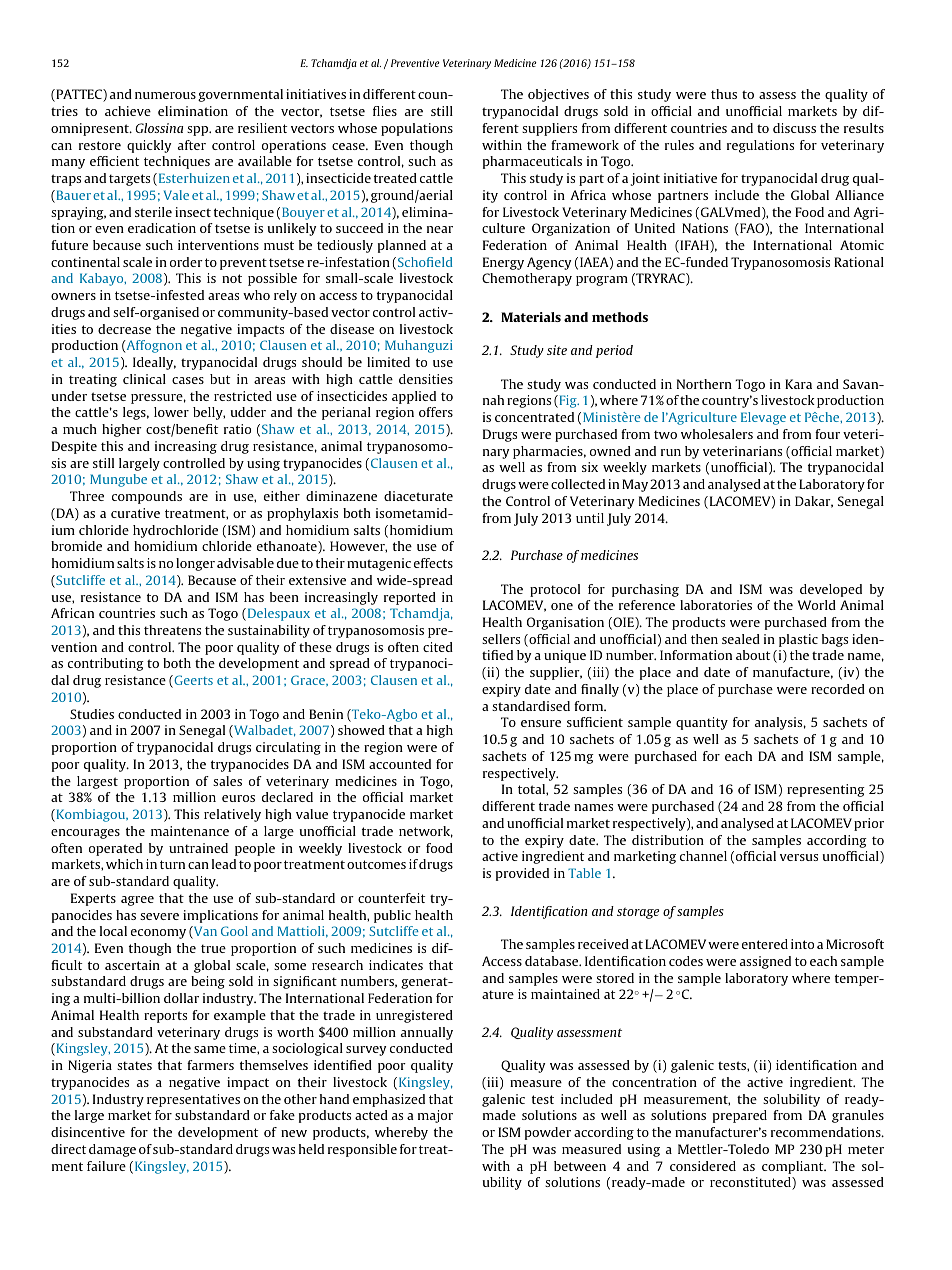 The image size is (952, 1270). Describe the element at coordinates (112, 1150) in the document. I see `damage` at that location.
